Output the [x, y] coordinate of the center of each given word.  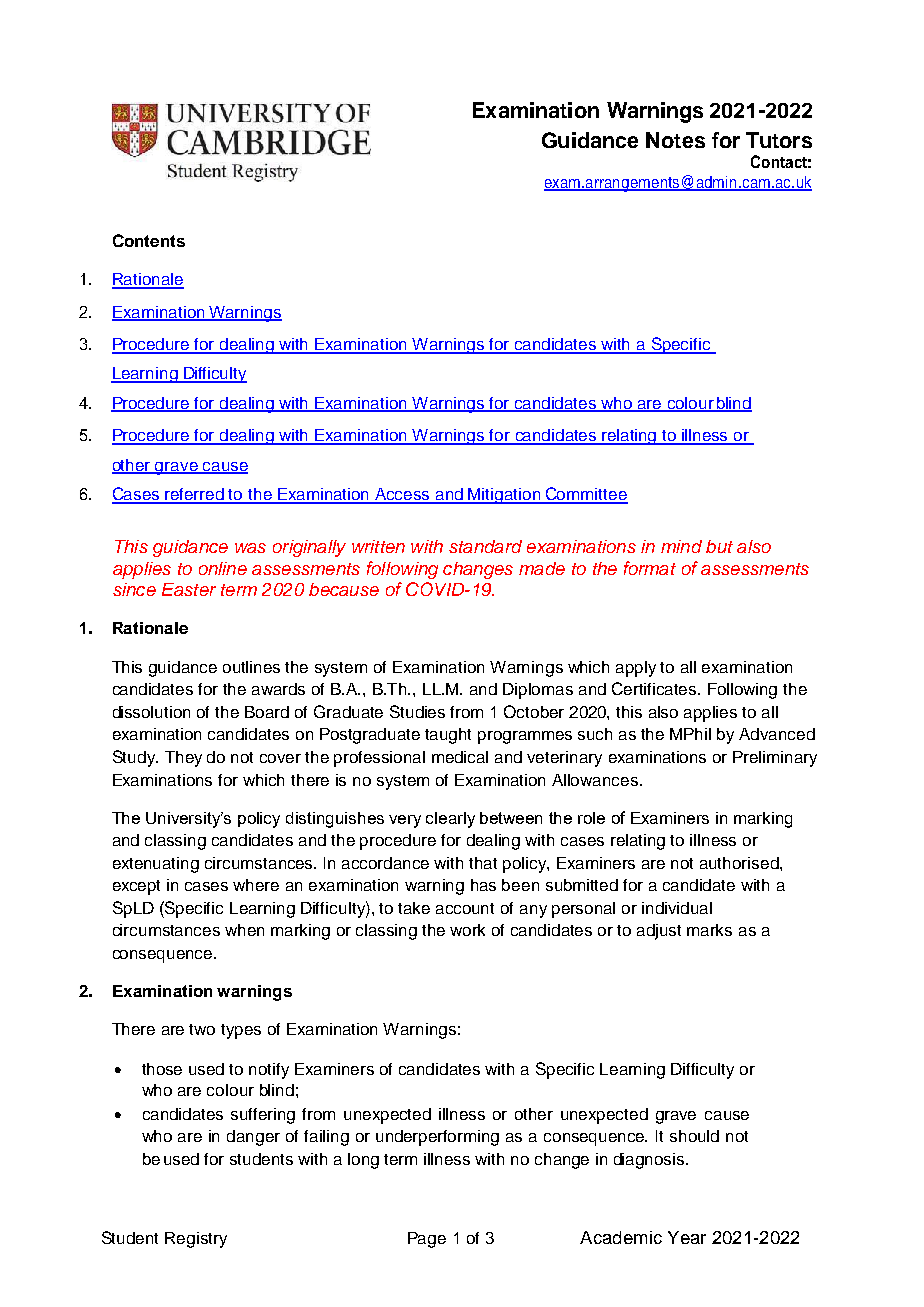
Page [427, 1240]
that [483, 863]
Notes [675, 140]
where [256, 885]
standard [485, 546]
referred [195, 495]
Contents [149, 240]
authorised [740, 863]
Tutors [779, 140]
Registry [196, 1240]
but [719, 546]
